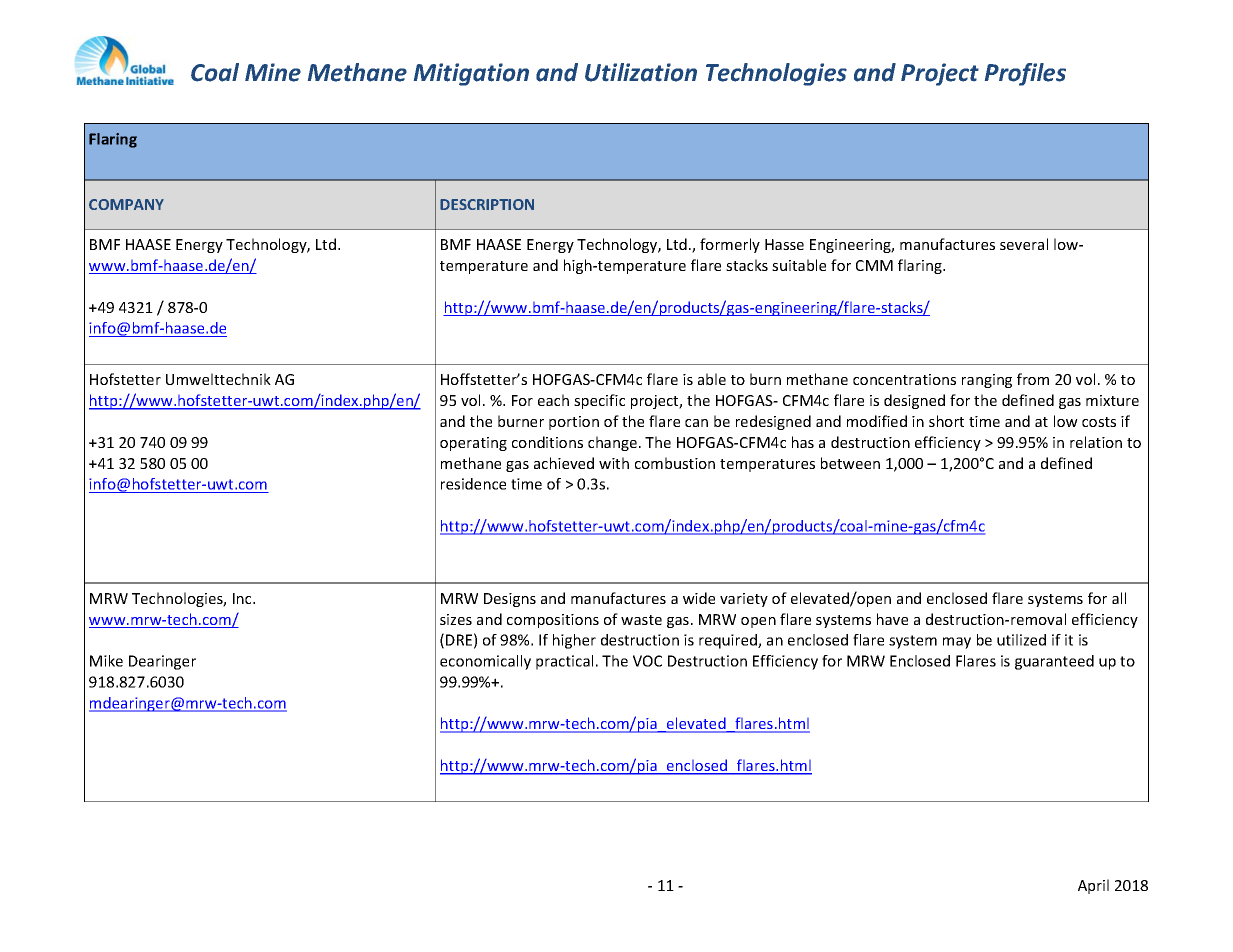 The width and height of the screenshot is (1233, 952). I want to click on Profiles, so click(1025, 74).
